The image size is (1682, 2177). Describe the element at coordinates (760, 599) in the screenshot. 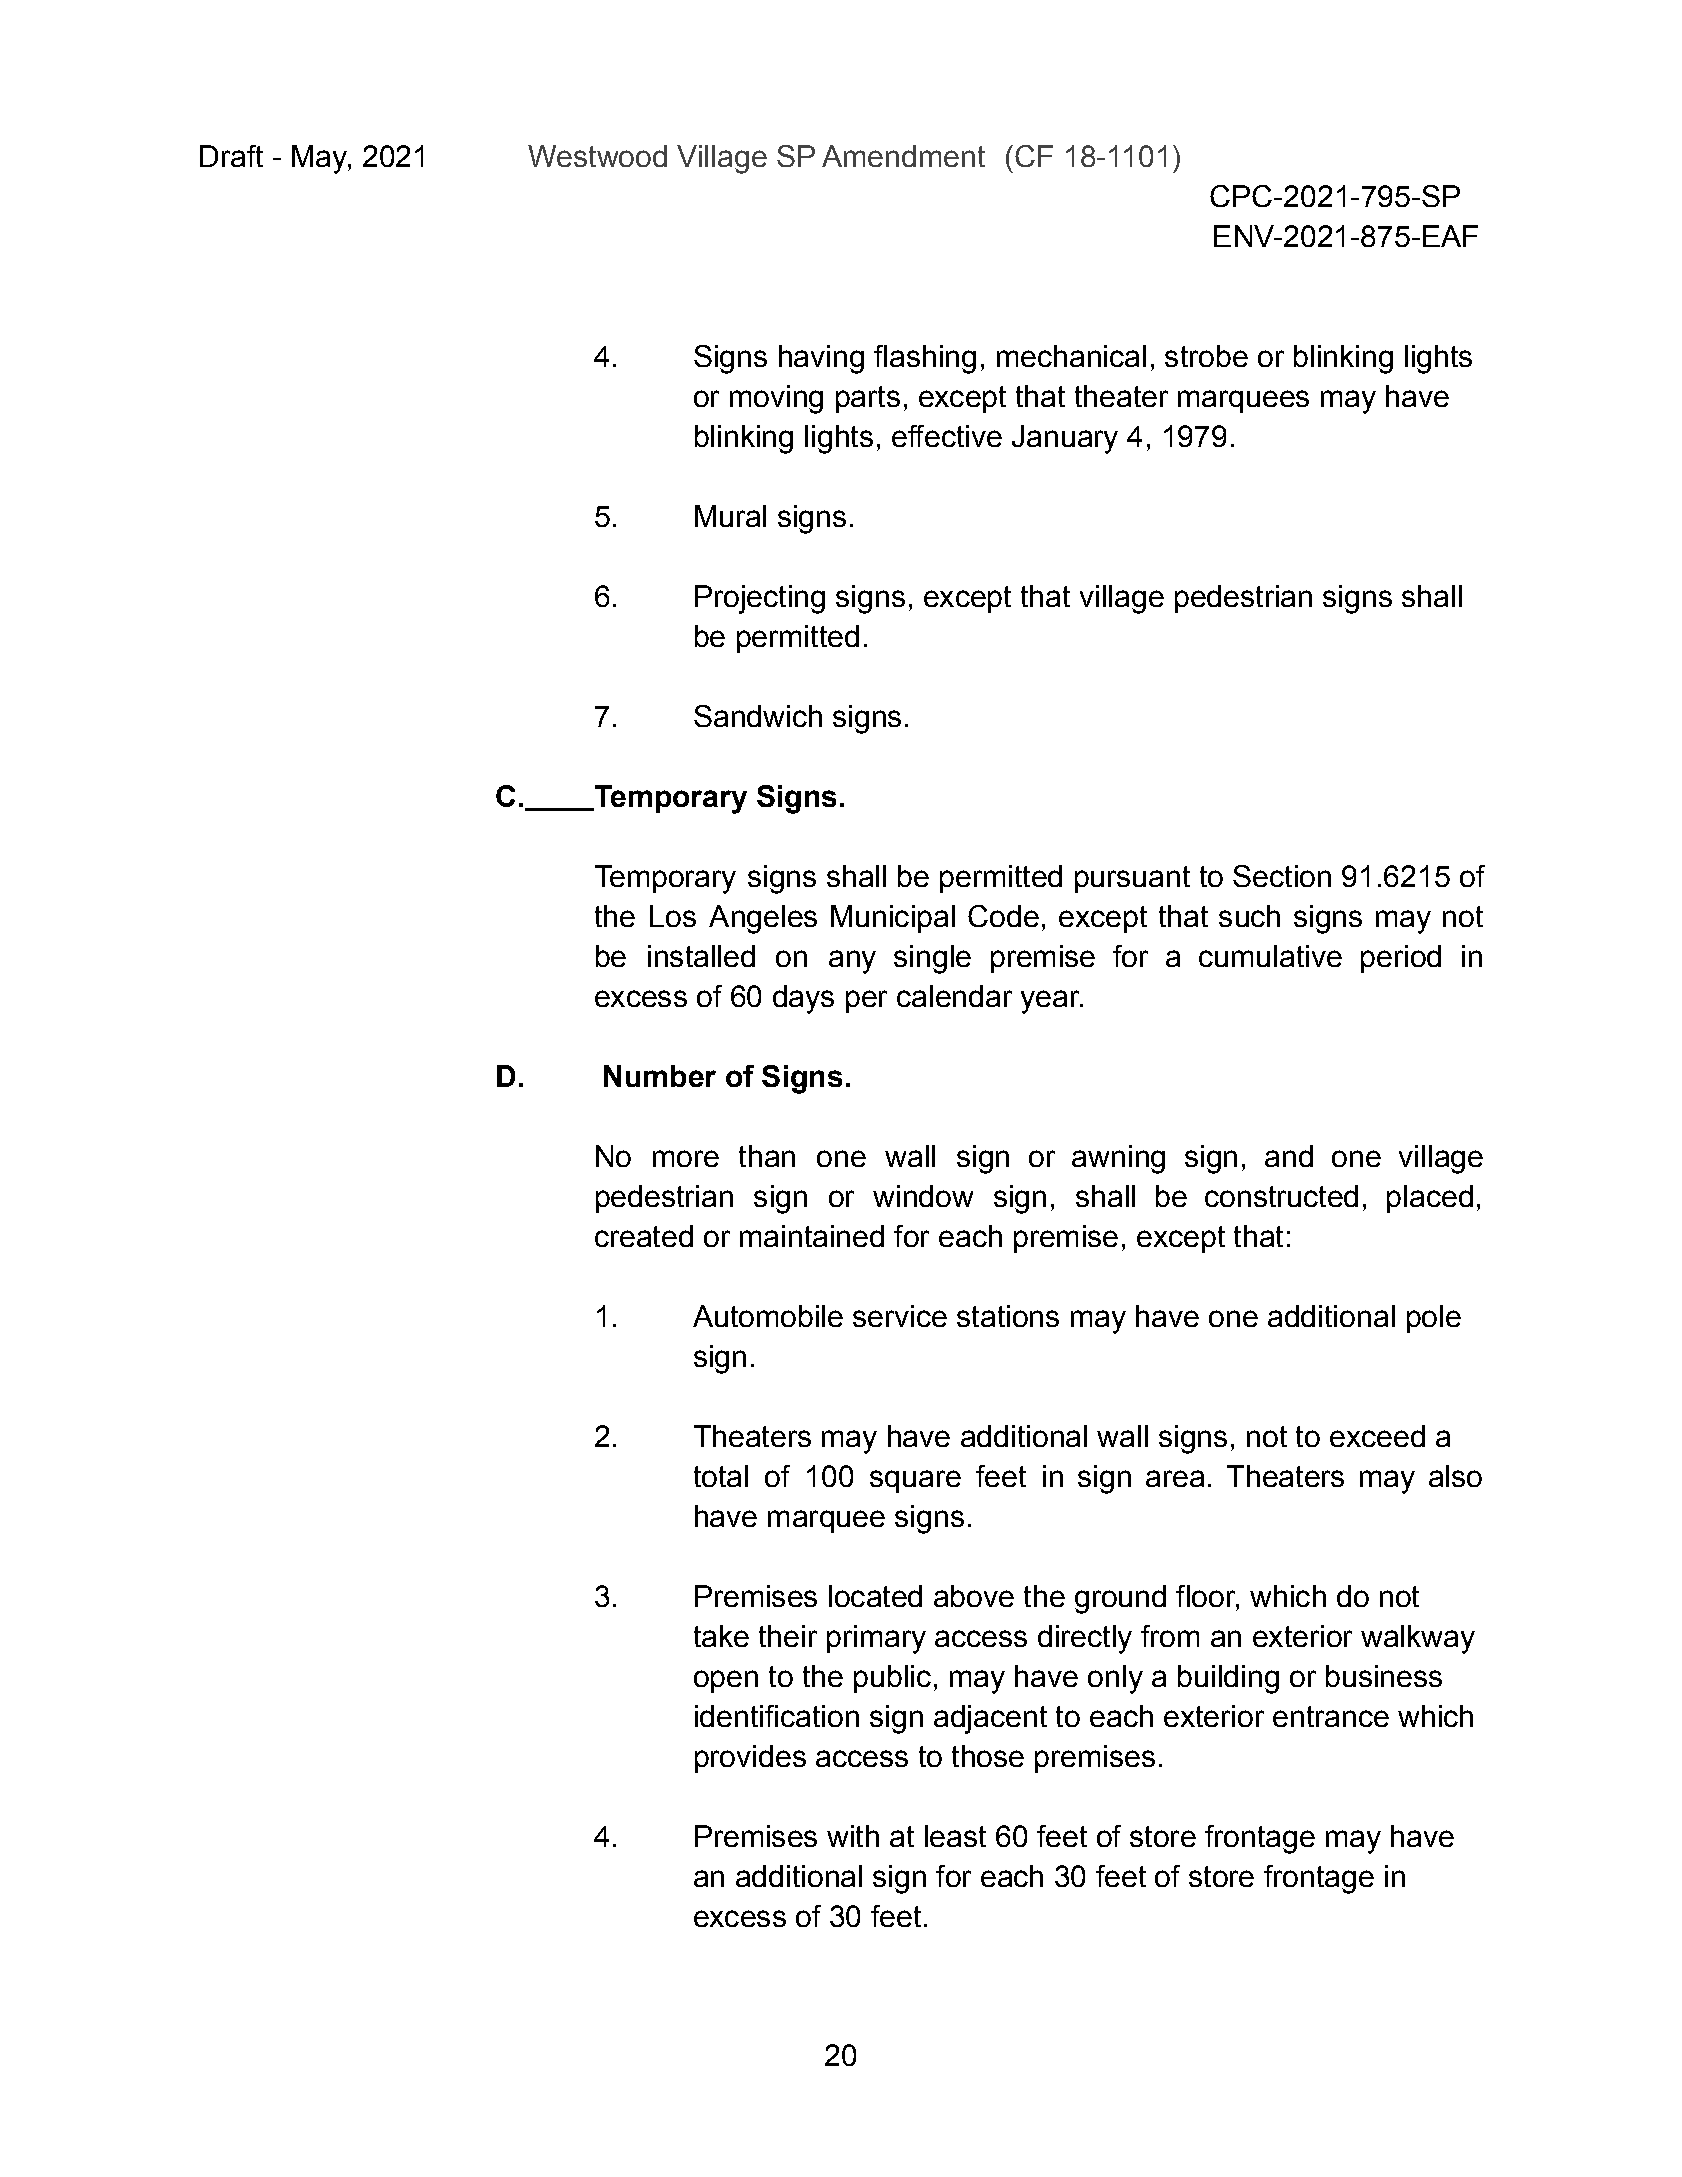

I see `Projecting` at that location.
